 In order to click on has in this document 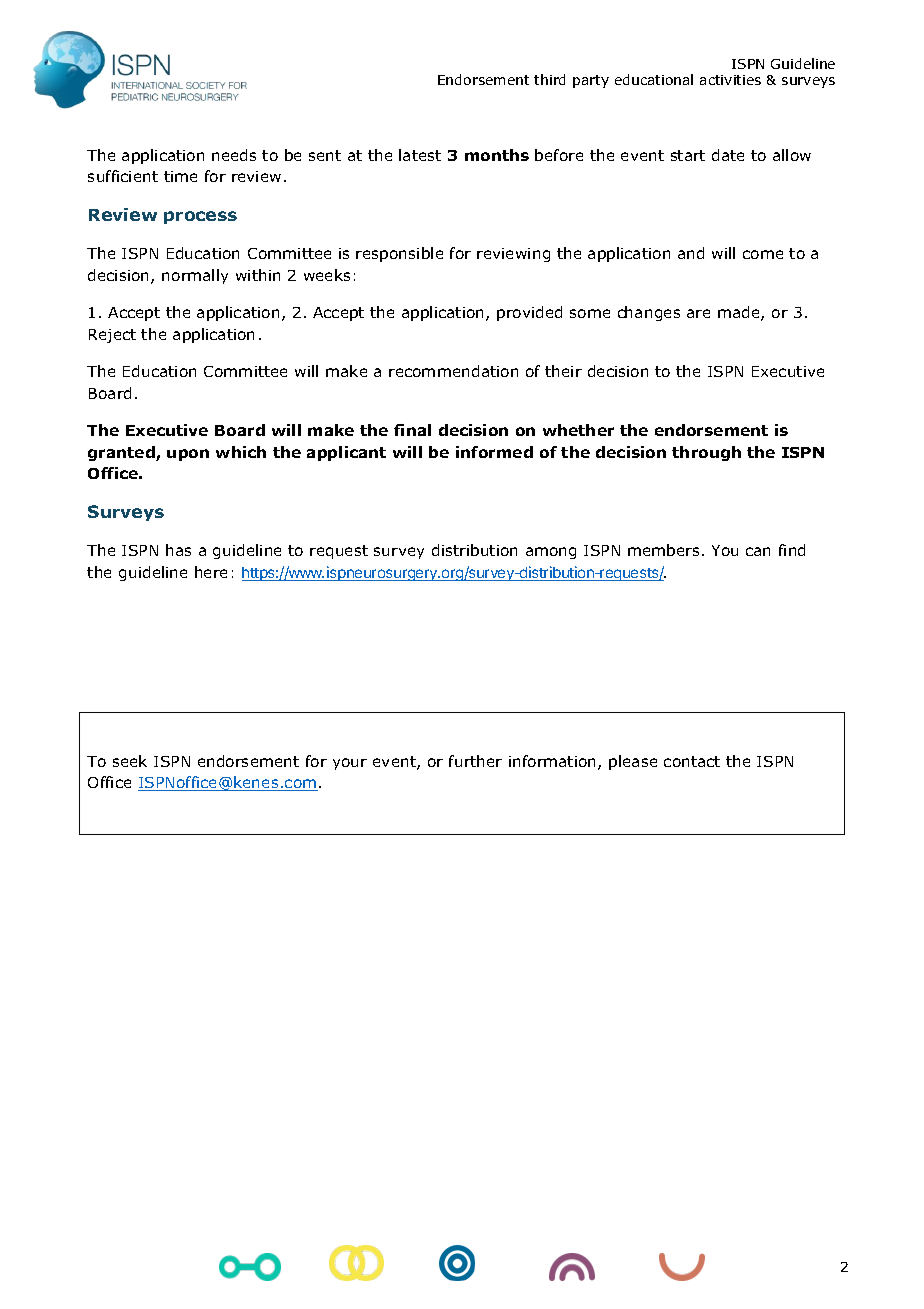, I will do `click(178, 550)`.
